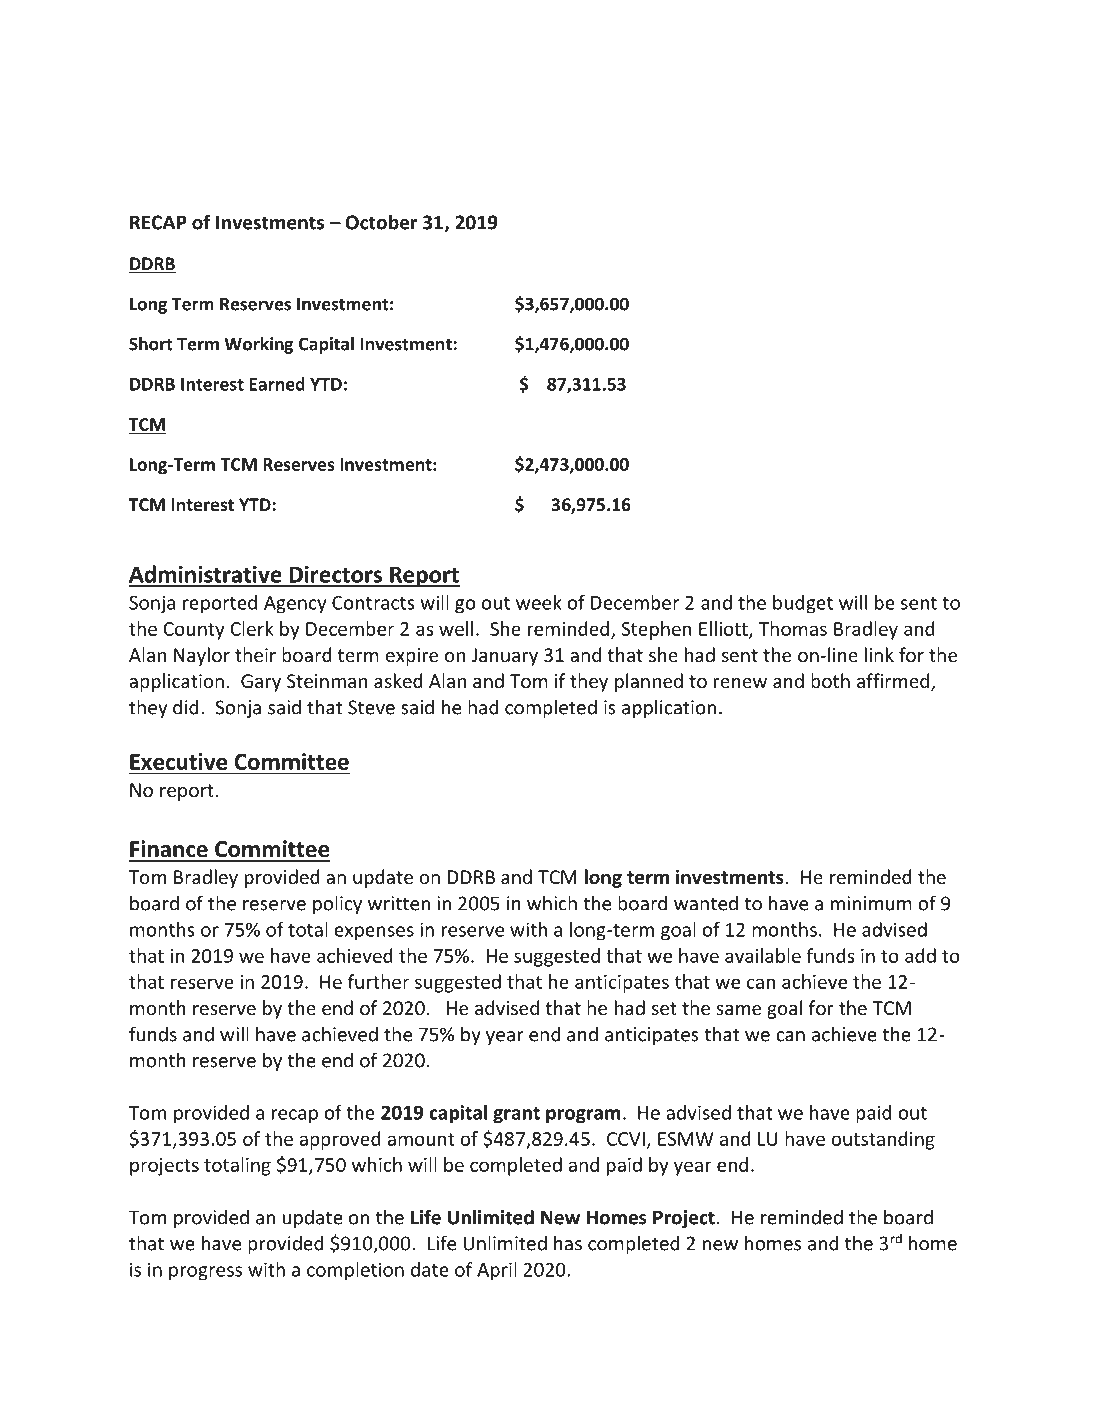  I want to click on set, so click(664, 1008).
